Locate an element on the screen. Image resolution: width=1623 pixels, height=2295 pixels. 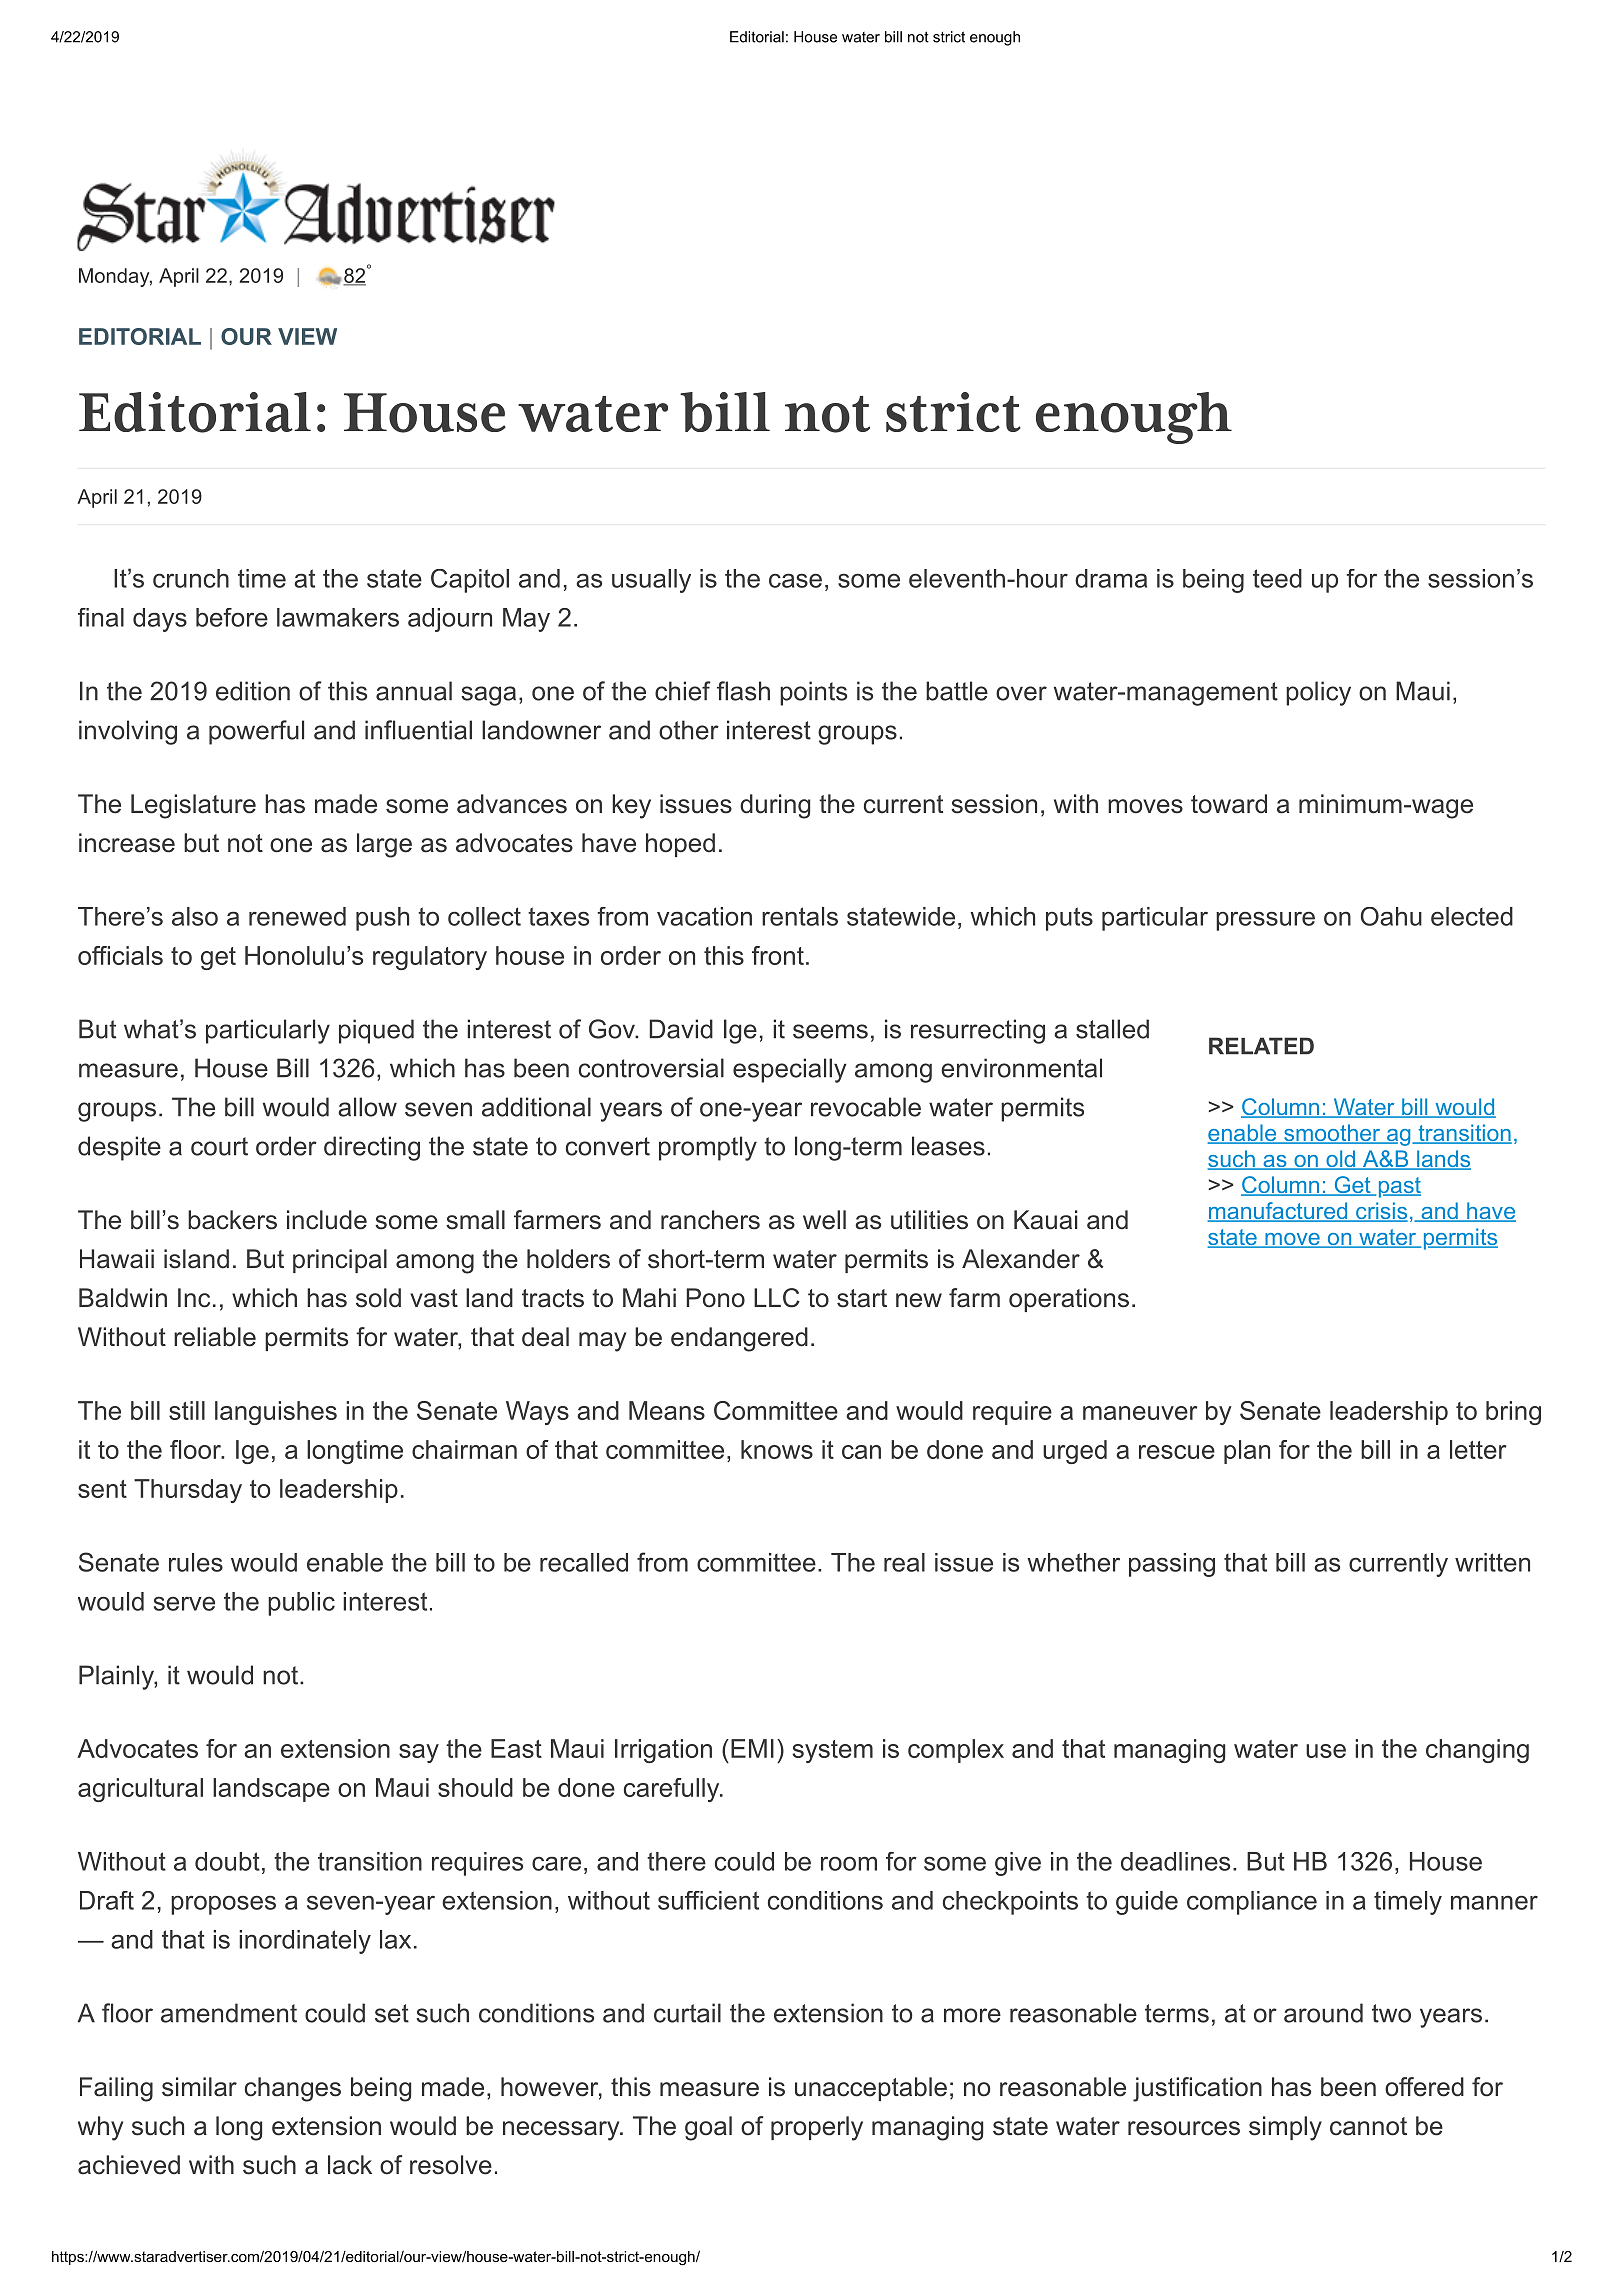
cannot is located at coordinates (1368, 2126).
